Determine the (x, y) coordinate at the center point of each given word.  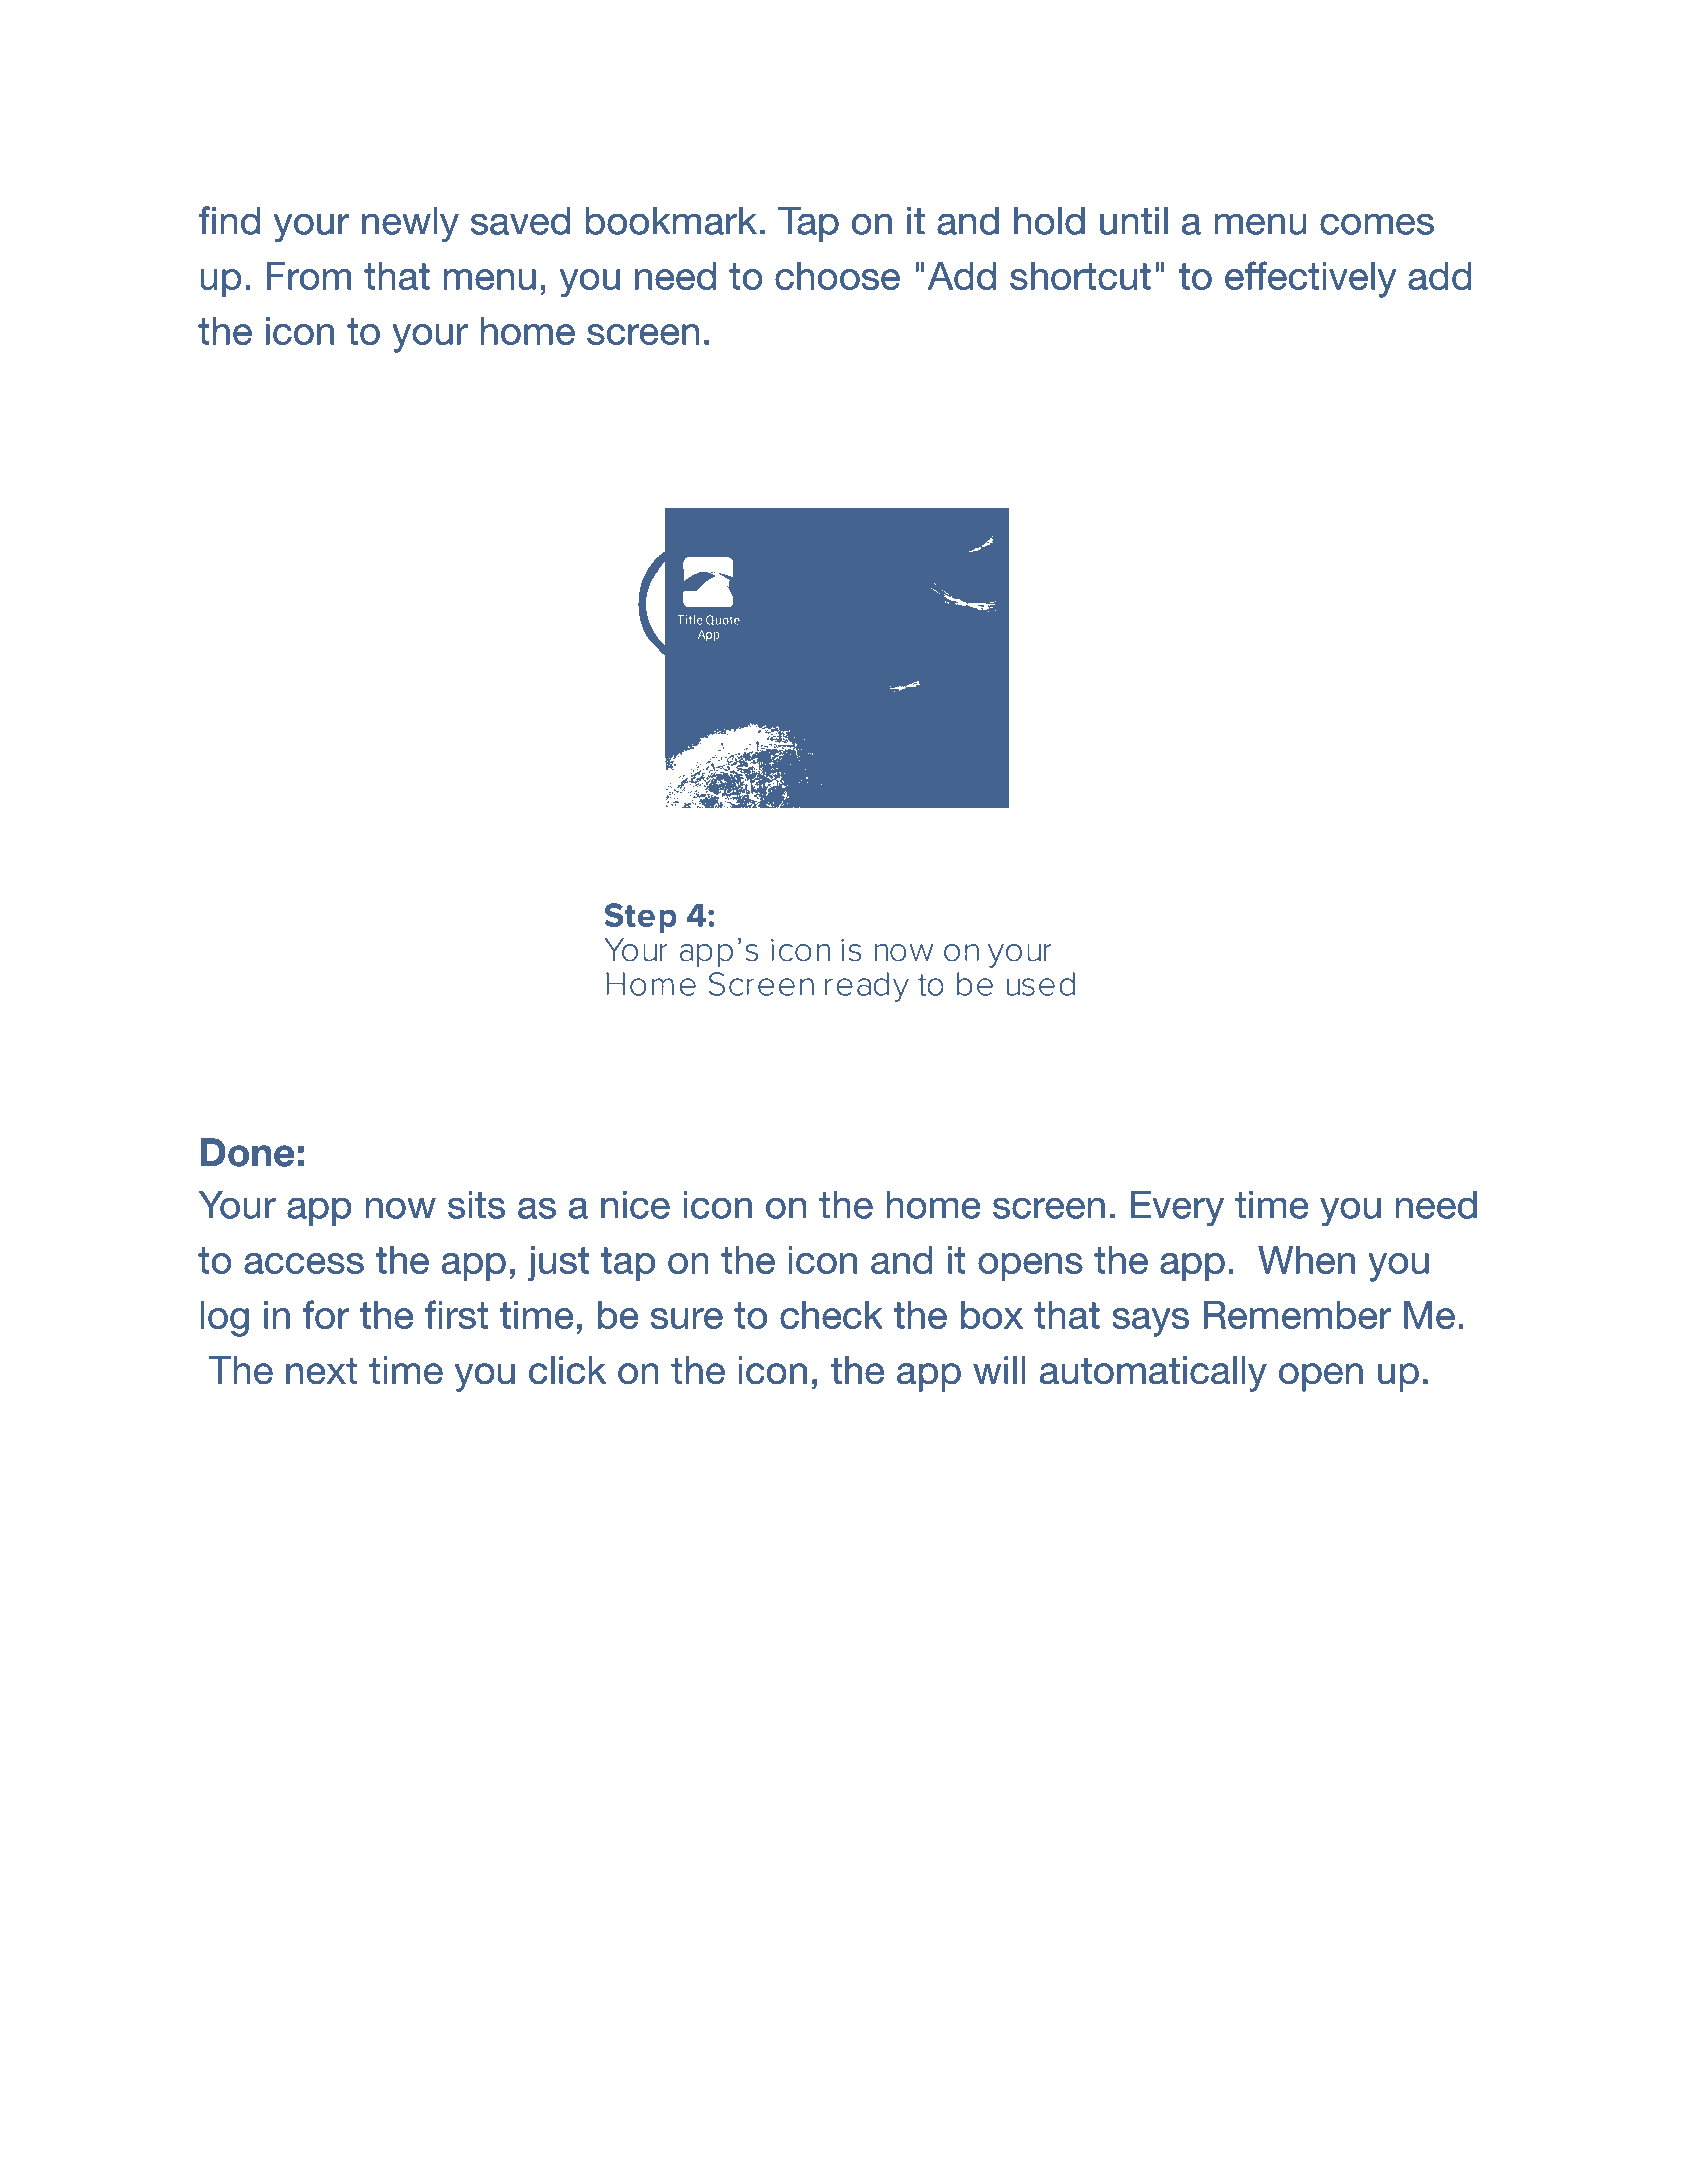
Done (248, 1152)
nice (635, 1204)
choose (837, 276)
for (326, 1314)
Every (1177, 1208)
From (309, 276)
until (1134, 220)
